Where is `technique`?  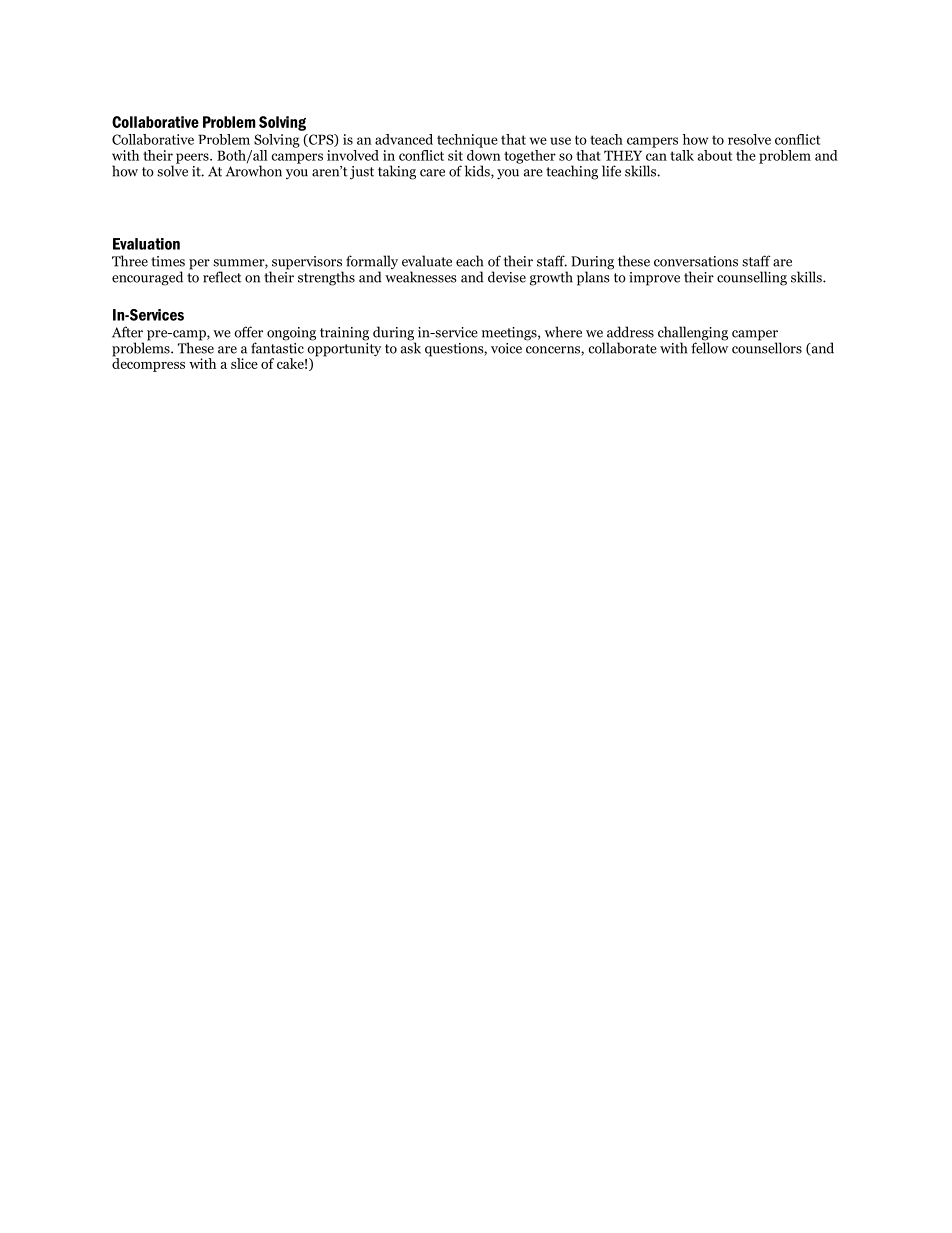
technique is located at coordinates (467, 141).
